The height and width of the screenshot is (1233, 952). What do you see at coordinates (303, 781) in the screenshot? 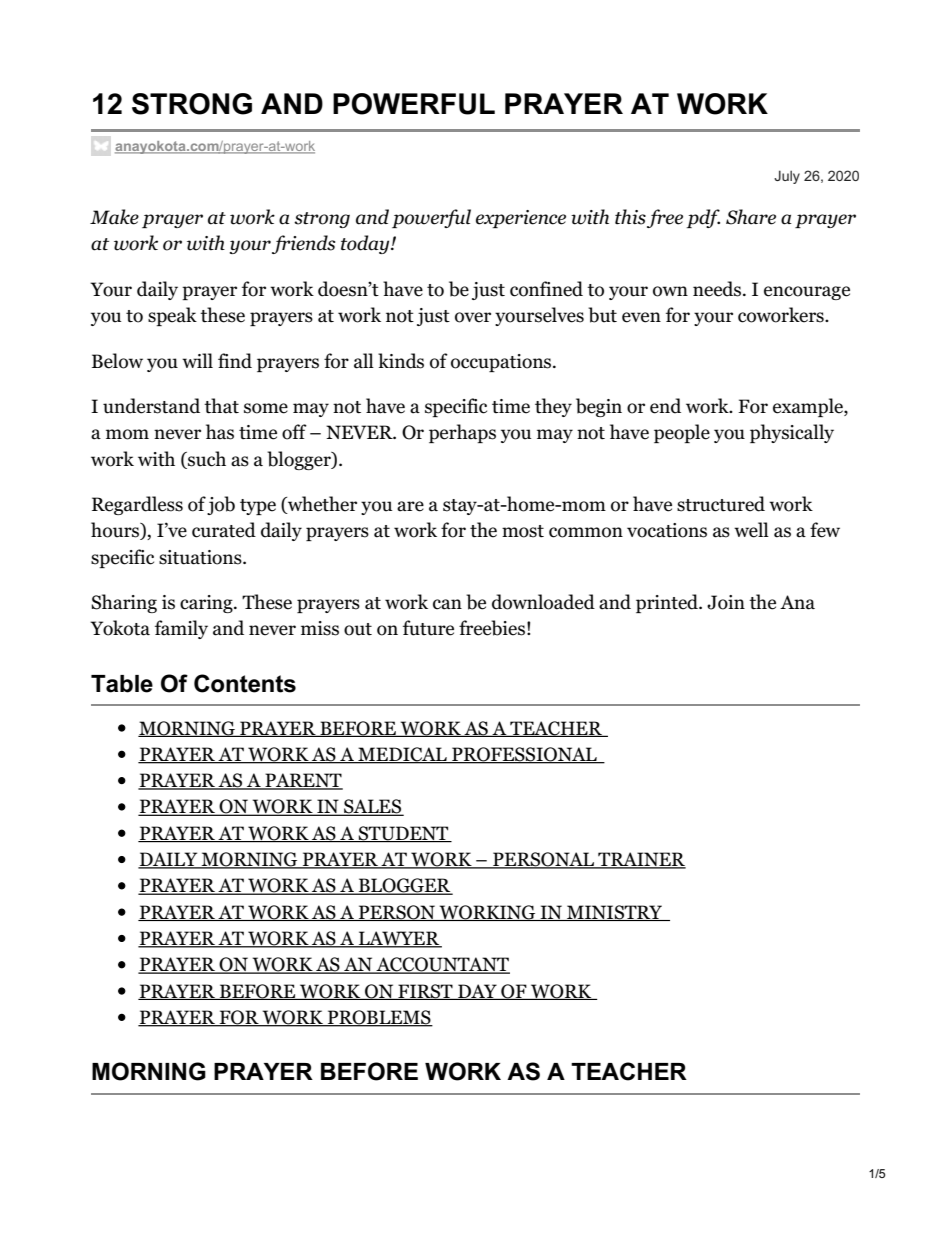
I see `PARENT` at bounding box center [303, 781].
